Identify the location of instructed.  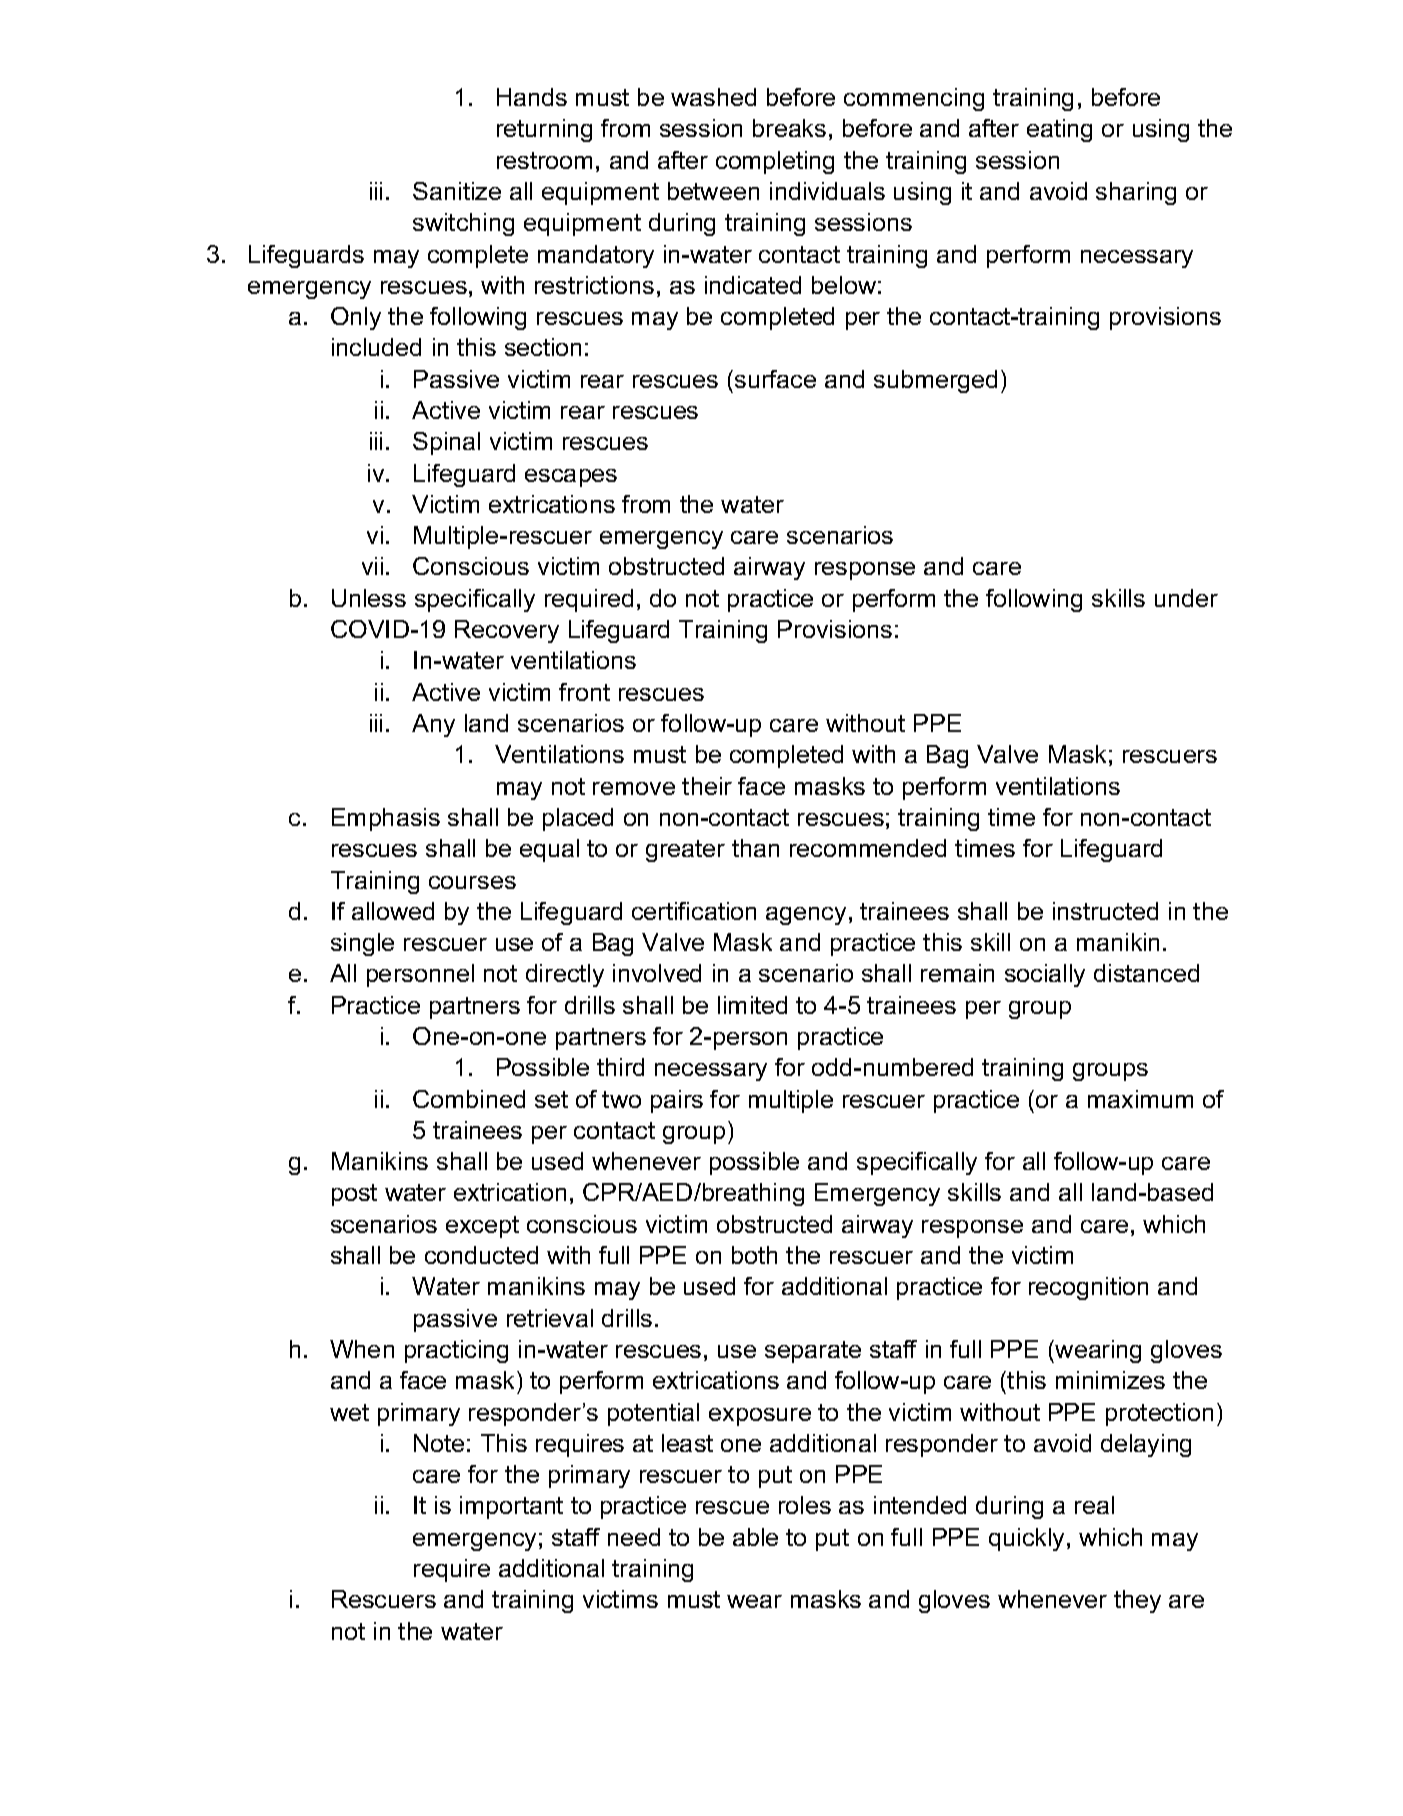
(1105, 911).
